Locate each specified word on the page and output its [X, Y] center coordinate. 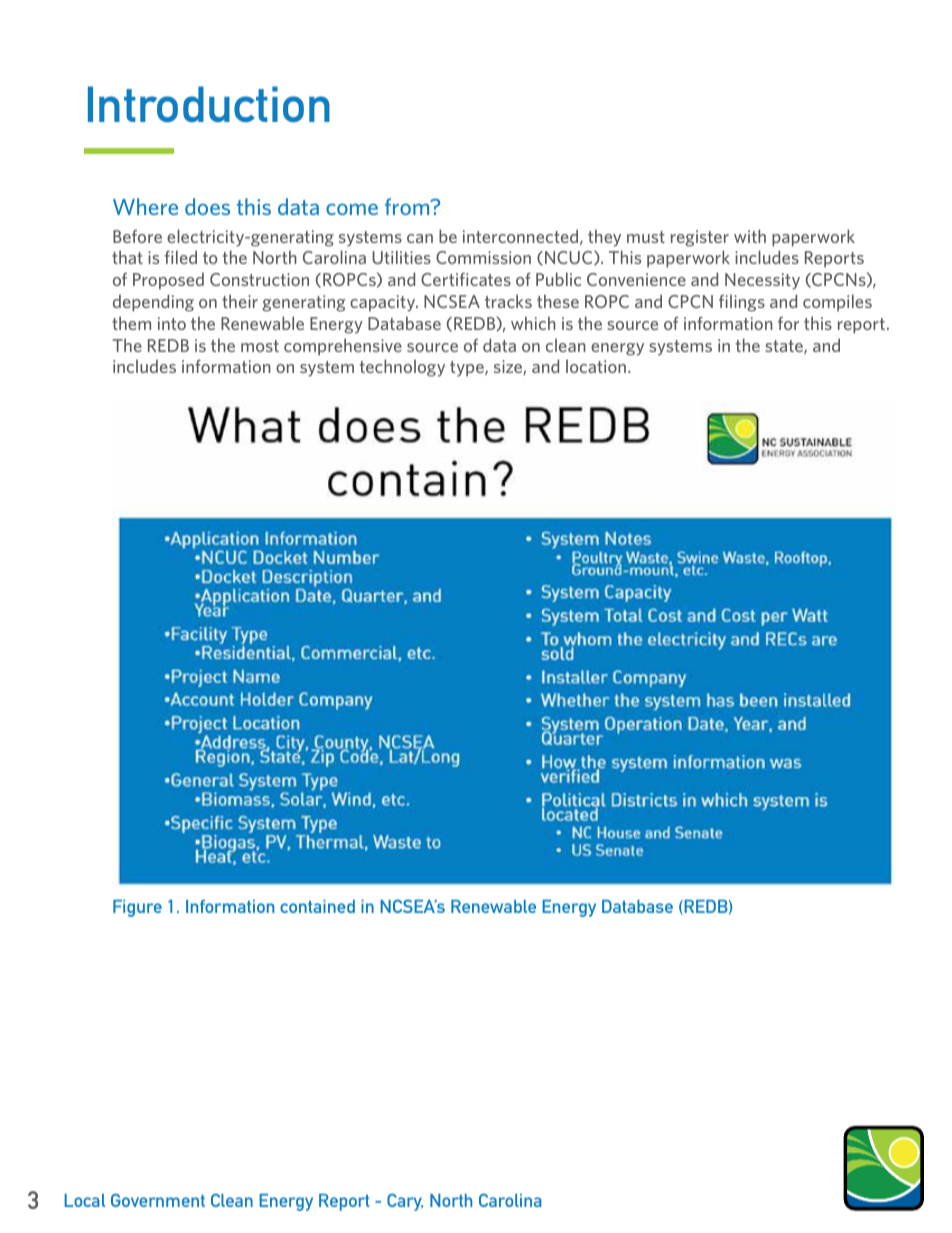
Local [84, 1200]
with [750, 236]
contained [317, 906]
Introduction [209, 104]
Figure [137, 908]
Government [158, 1200]
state [785, 347]
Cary [405, 1202]
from [408, 206]
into [172, 323]
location [596, 366]
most [260, 346]
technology [402, 368]
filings [742, 303]
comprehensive [343, 346]
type [468, 369]
